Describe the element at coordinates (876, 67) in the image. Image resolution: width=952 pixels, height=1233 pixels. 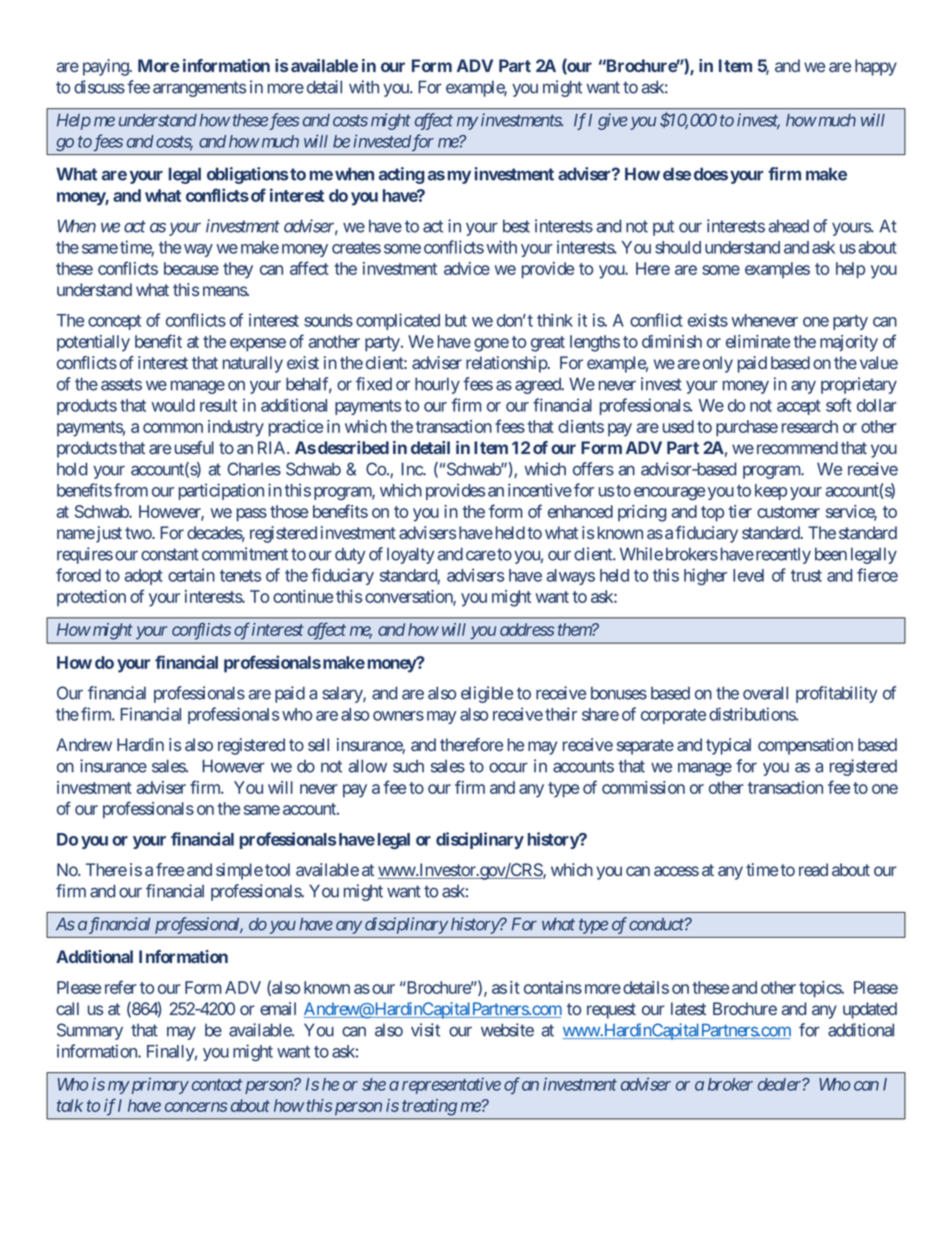
I see `happy` at that location.
